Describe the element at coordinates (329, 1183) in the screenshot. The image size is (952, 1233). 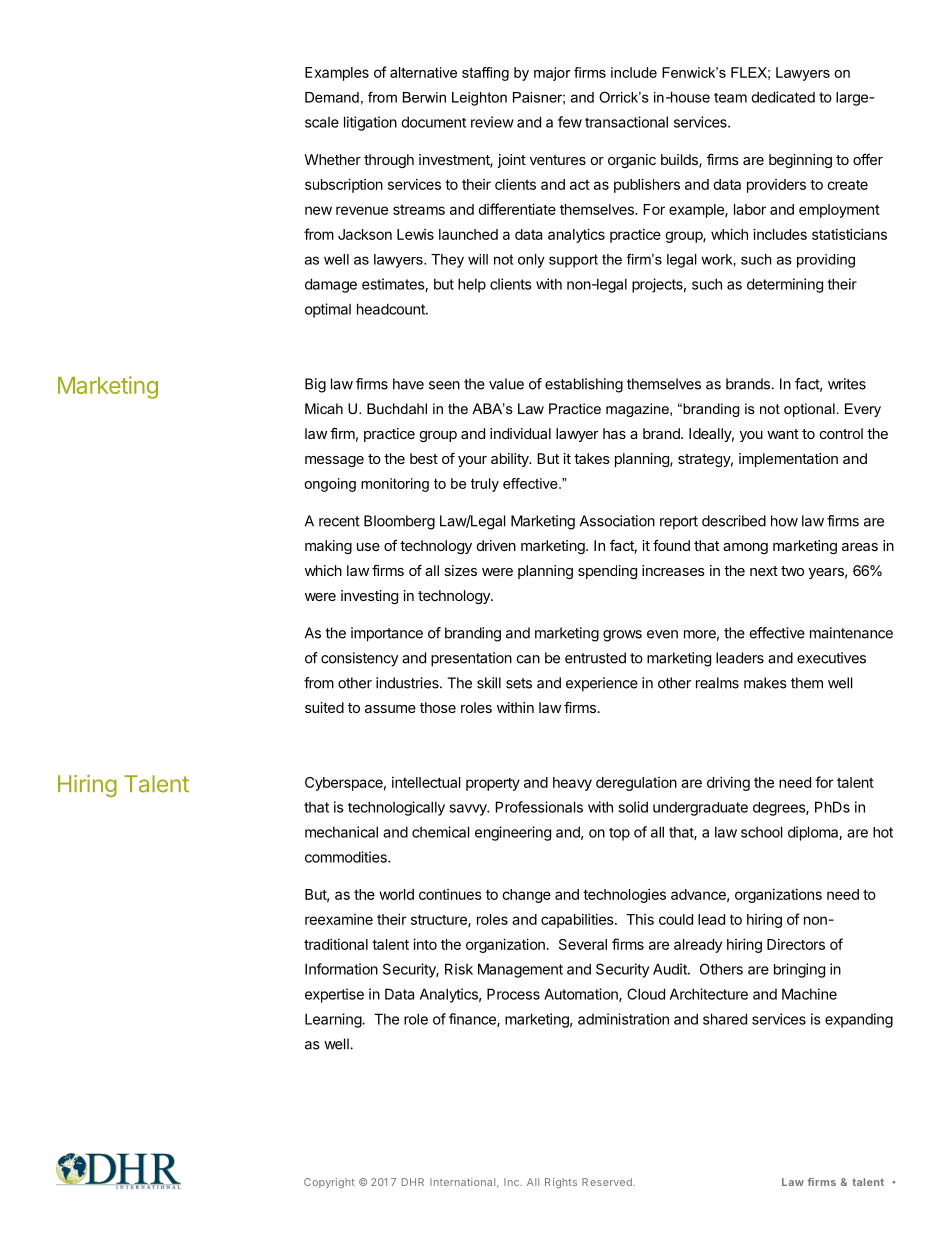
I see `Copyright` at that location.
